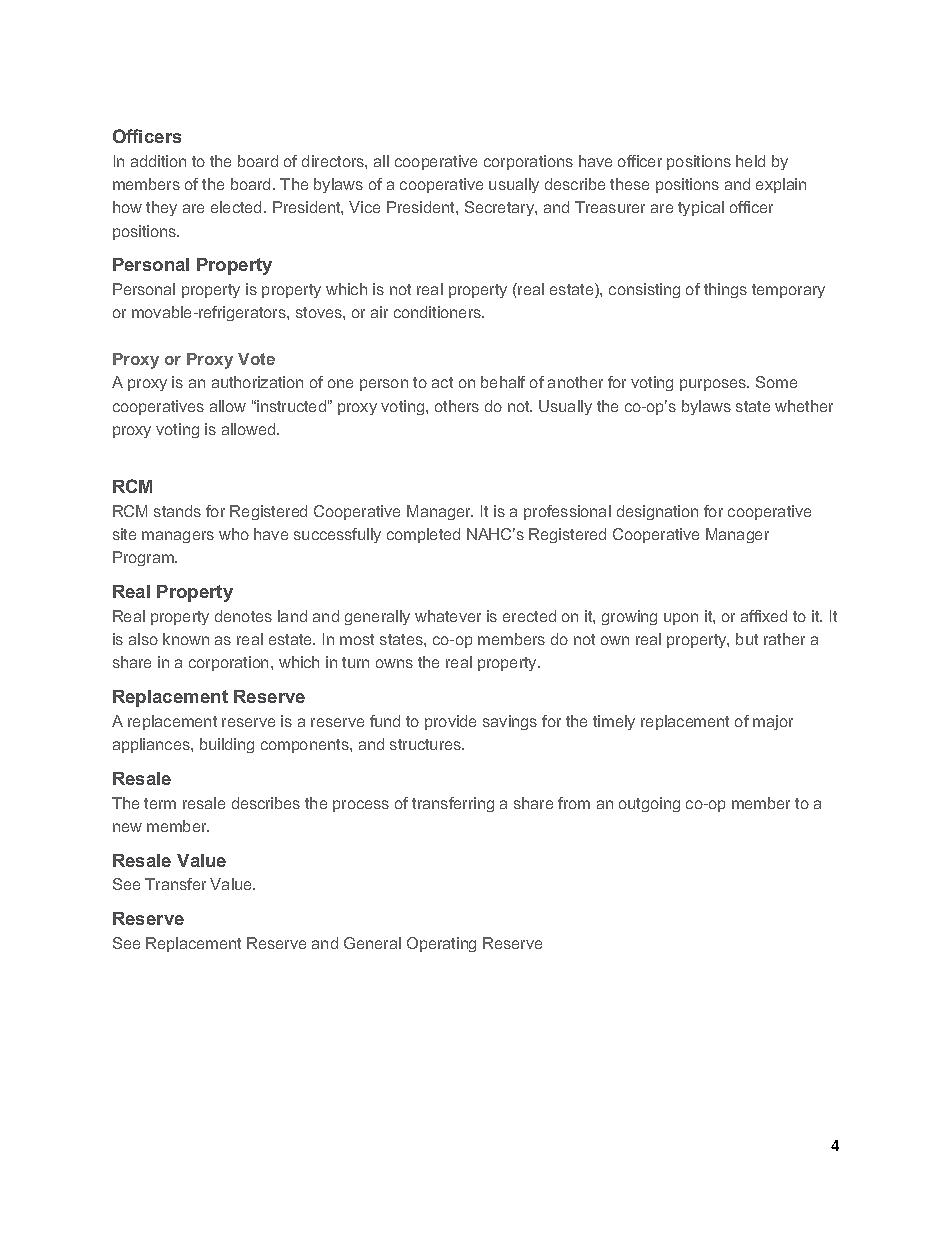 This page has height=1233, width=952. I want to click on elected, so click(236, 207).
